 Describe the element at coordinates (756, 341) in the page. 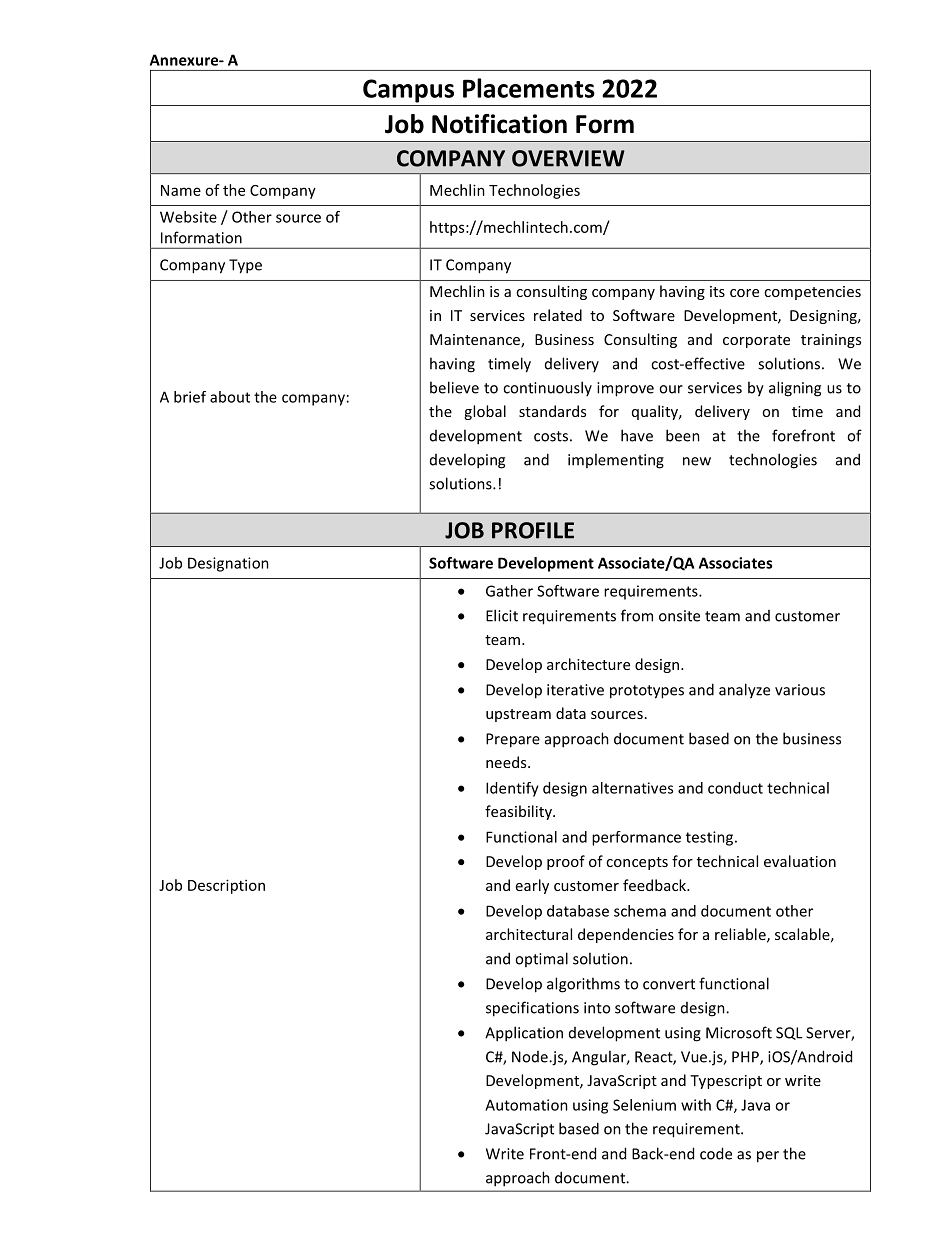

I see `corporate` at that location.
